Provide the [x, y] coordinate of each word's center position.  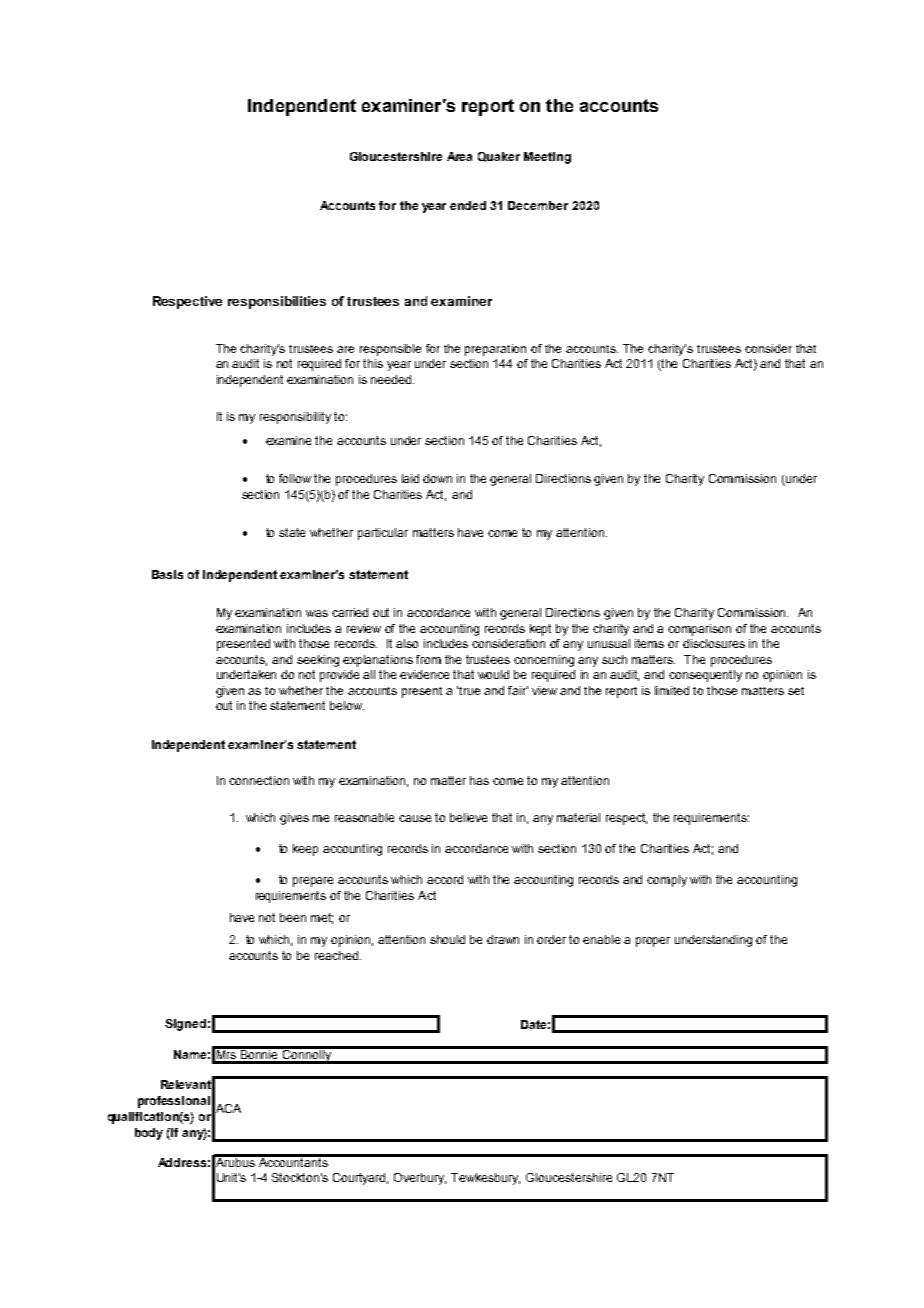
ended [468, 205]
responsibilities [277, 302]
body [149, 1134]
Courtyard [360, 1179]
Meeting [547, 158]
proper [653, 942]
